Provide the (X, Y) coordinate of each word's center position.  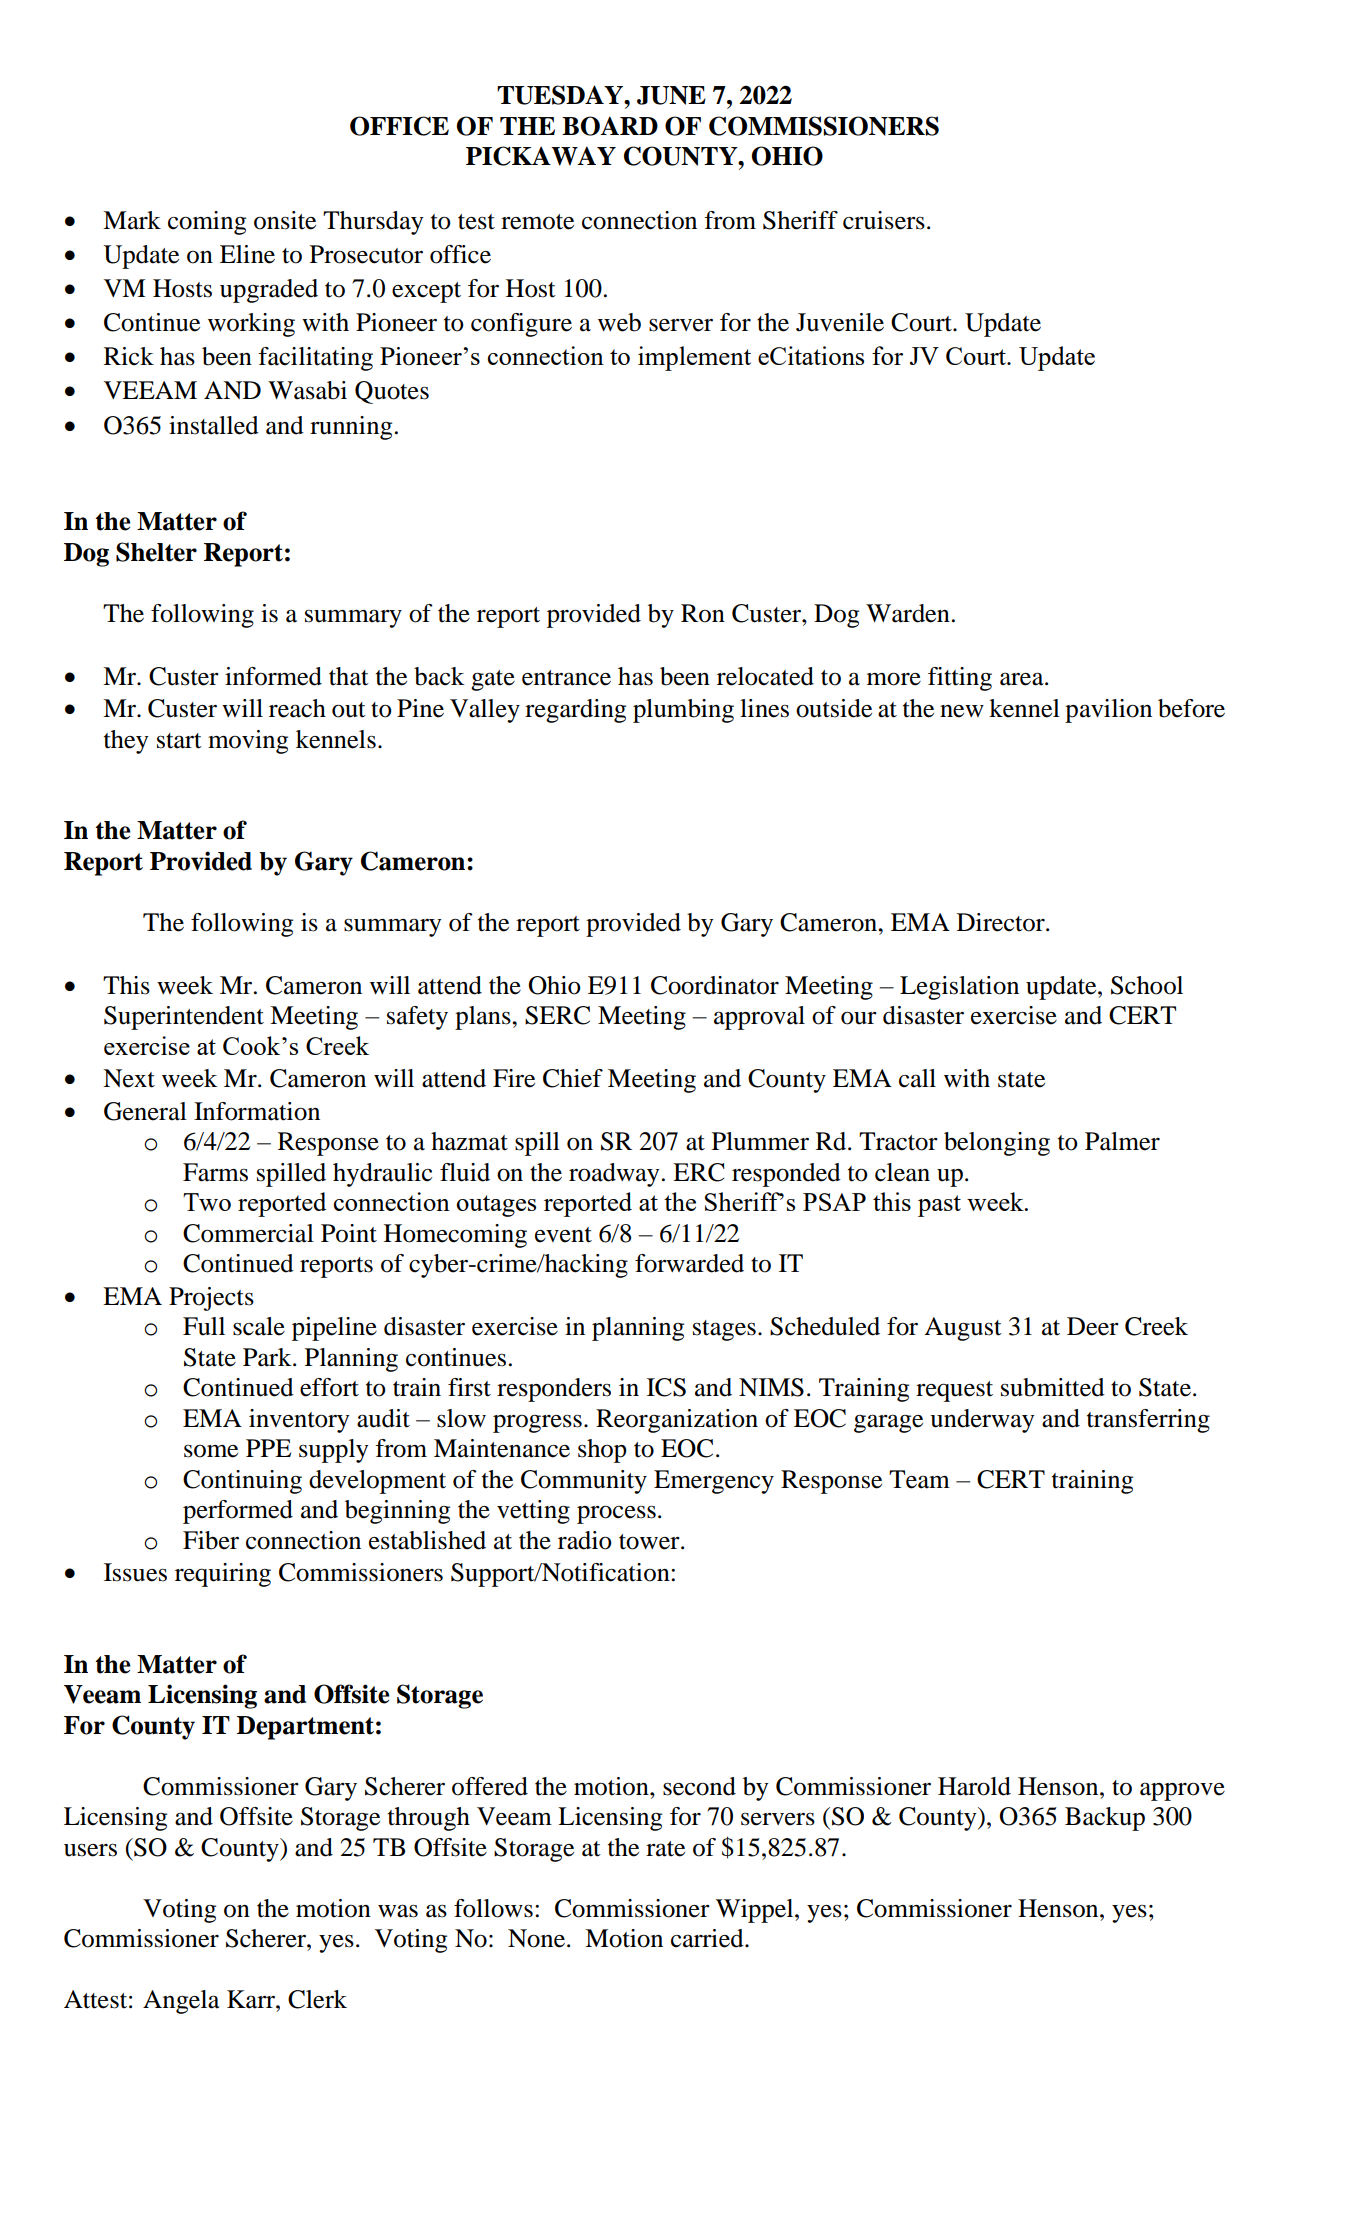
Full (204, 1326)
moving (248, 742)
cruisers (884, 220)
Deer (1093, 1326)
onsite (285, 220)
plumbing (683, 711)
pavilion (1108, 711)
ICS (666, 1387)
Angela (181, 2002)
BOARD (610, 126)
